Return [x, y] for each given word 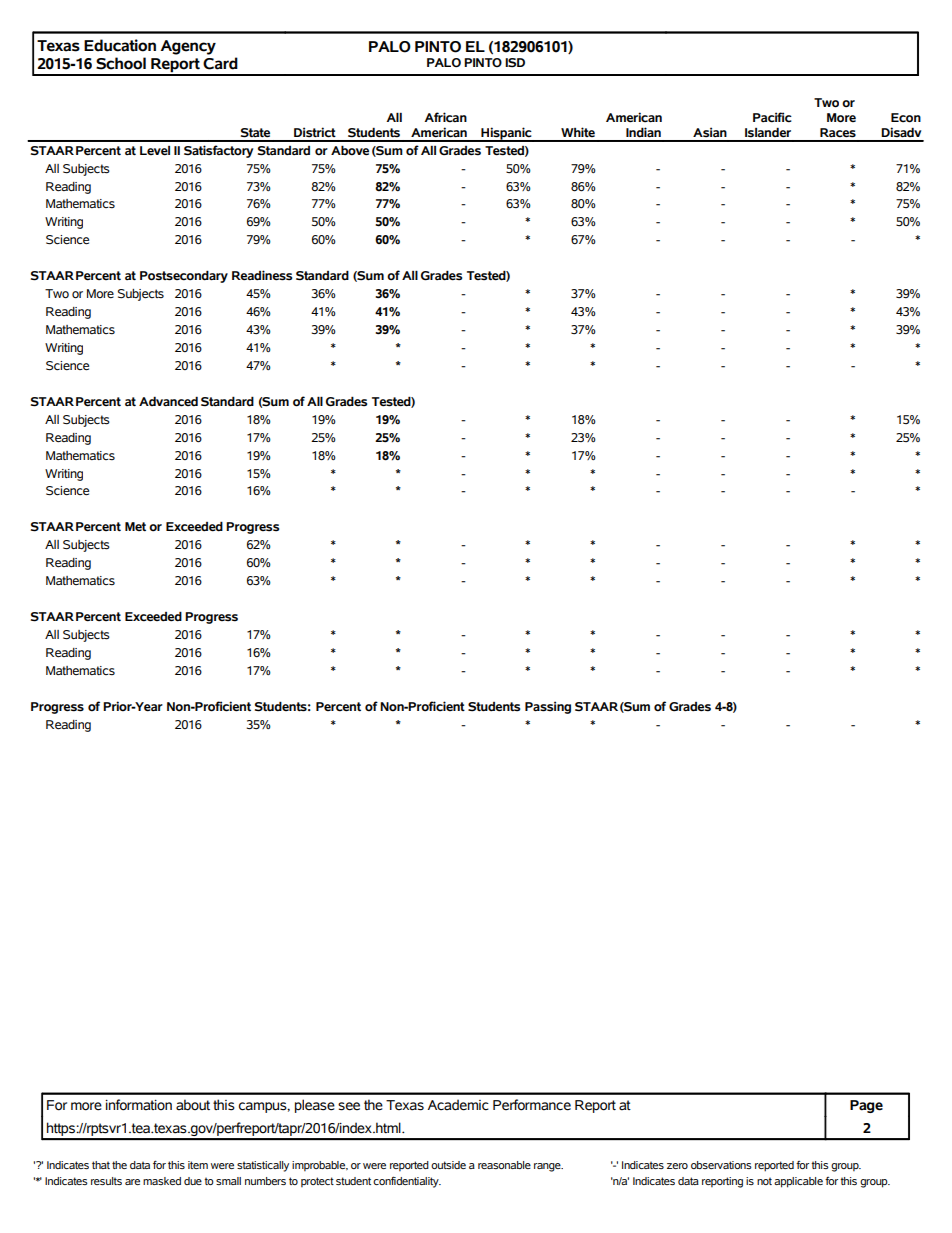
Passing [548, 707]
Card [220, 63]
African [445, 117]
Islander [768, 132]
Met [135, 526]
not [764, 1181]
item [198, 1165]
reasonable [504, 1165]
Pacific [772, 117]
